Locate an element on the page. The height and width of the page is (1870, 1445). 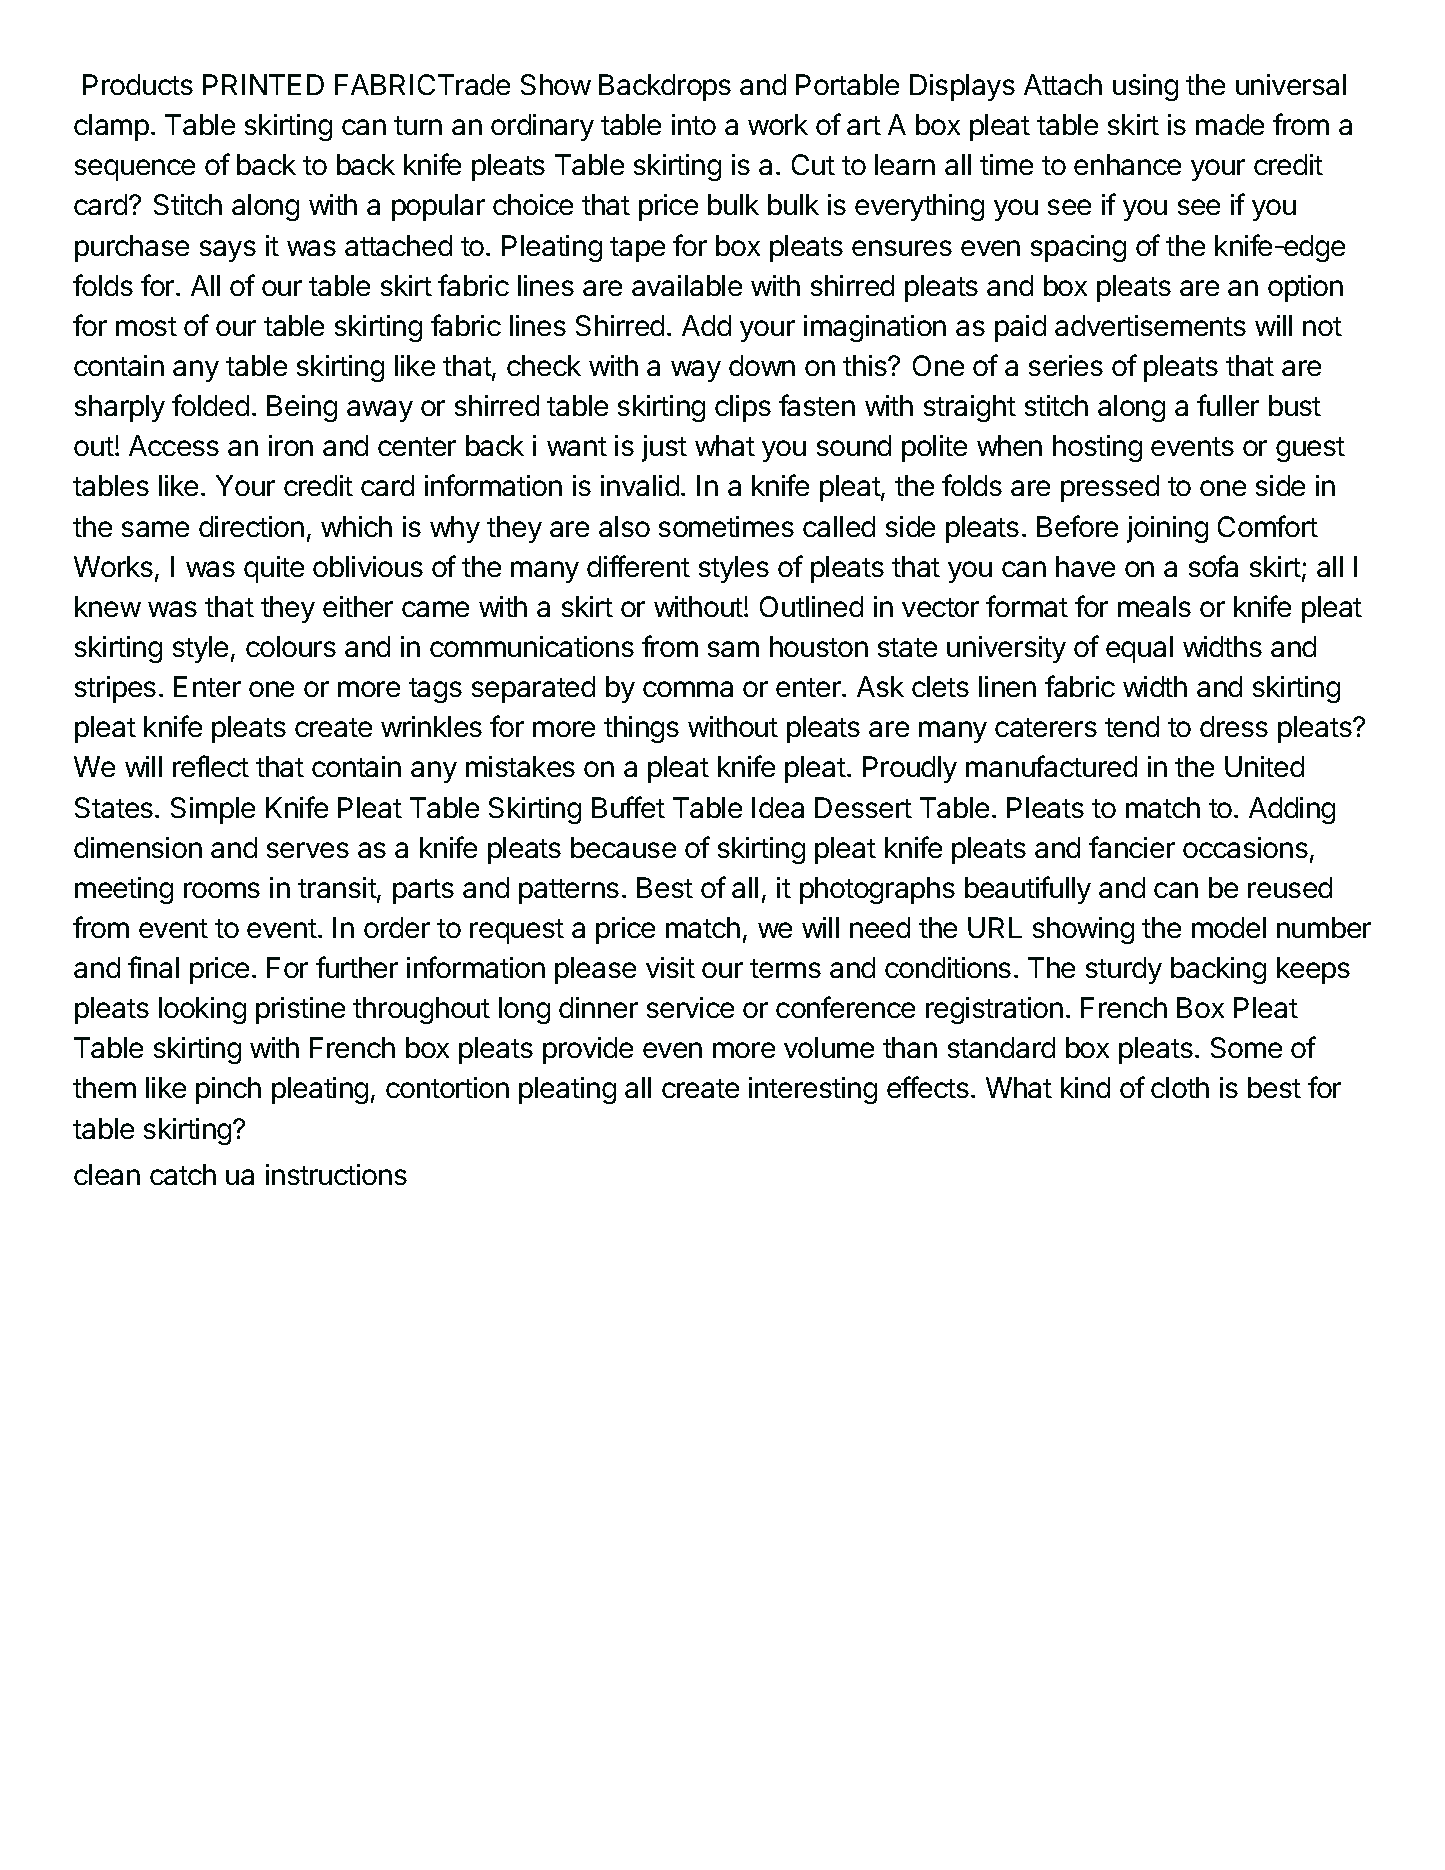
hosting is located at coordinates (1097, 448).
